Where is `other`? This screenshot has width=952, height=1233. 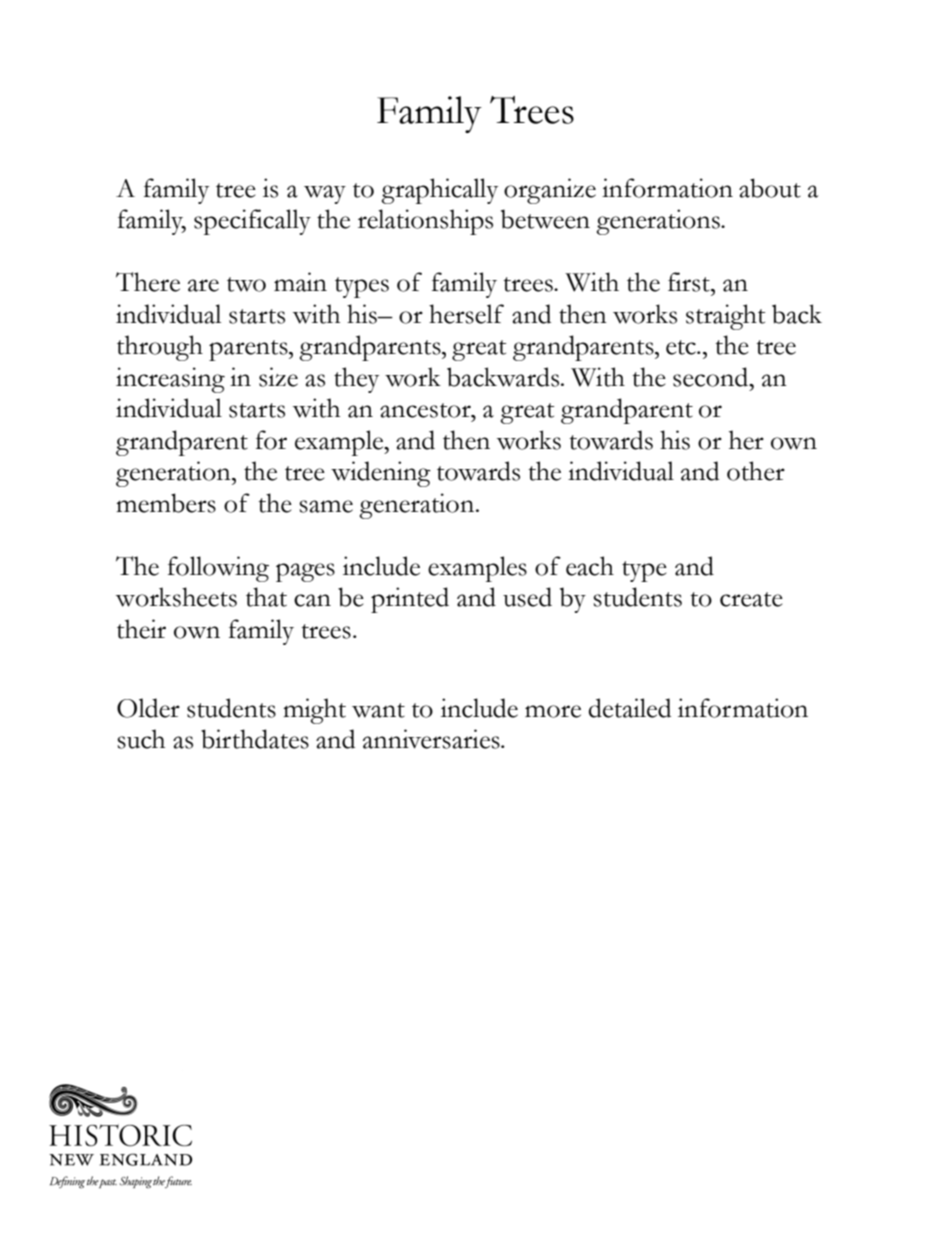
other is located at coordinates (756, 471).
